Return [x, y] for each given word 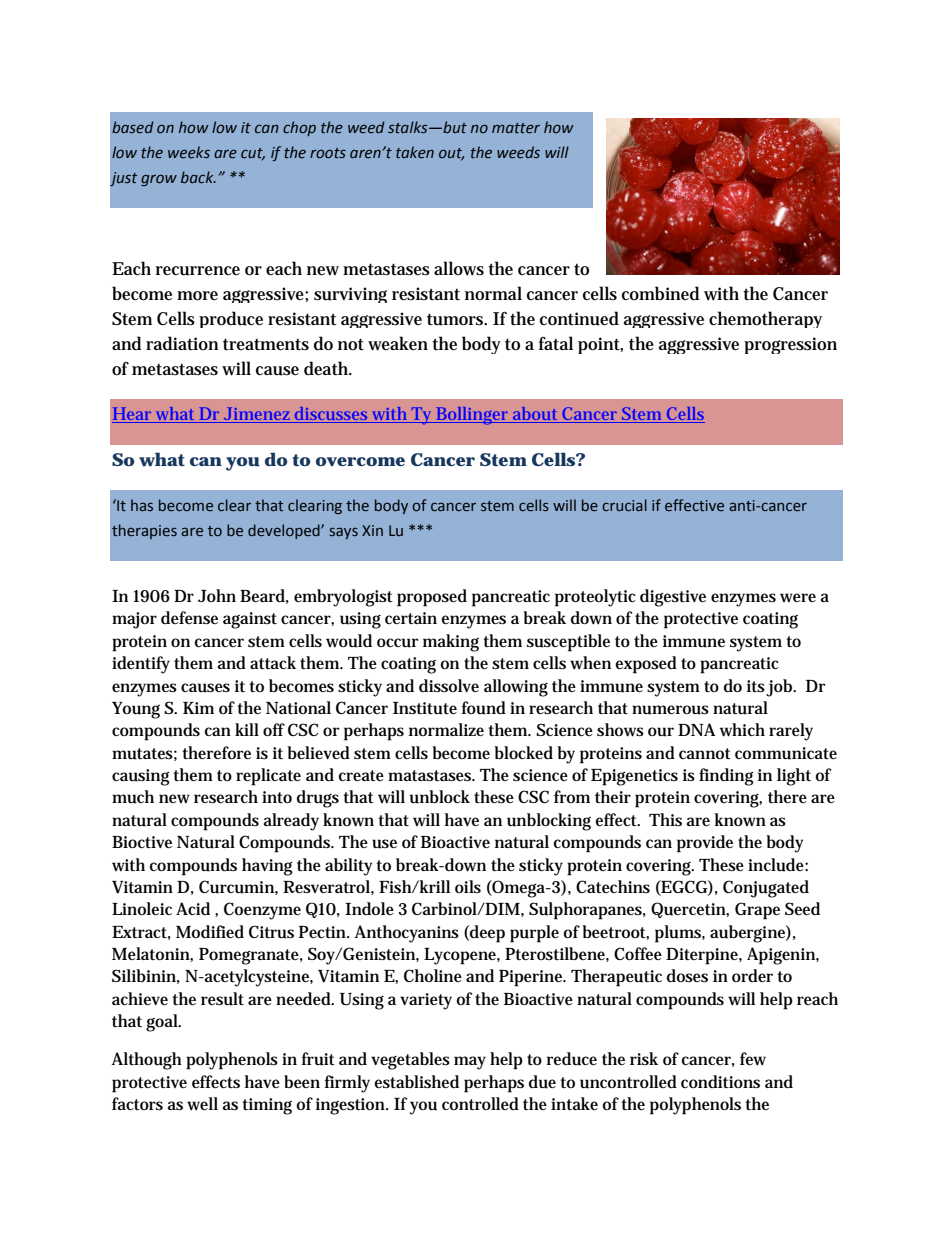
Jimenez [257, 415]
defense [189, 618]
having [267, 867]
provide [705, 844]
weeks [189, 152]
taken [415, 152]
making [451, 643]
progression [790, 345]
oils [468, 886]
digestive [673, 598]
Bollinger [472, 416]
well [202, 1104]
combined [660, 293]
